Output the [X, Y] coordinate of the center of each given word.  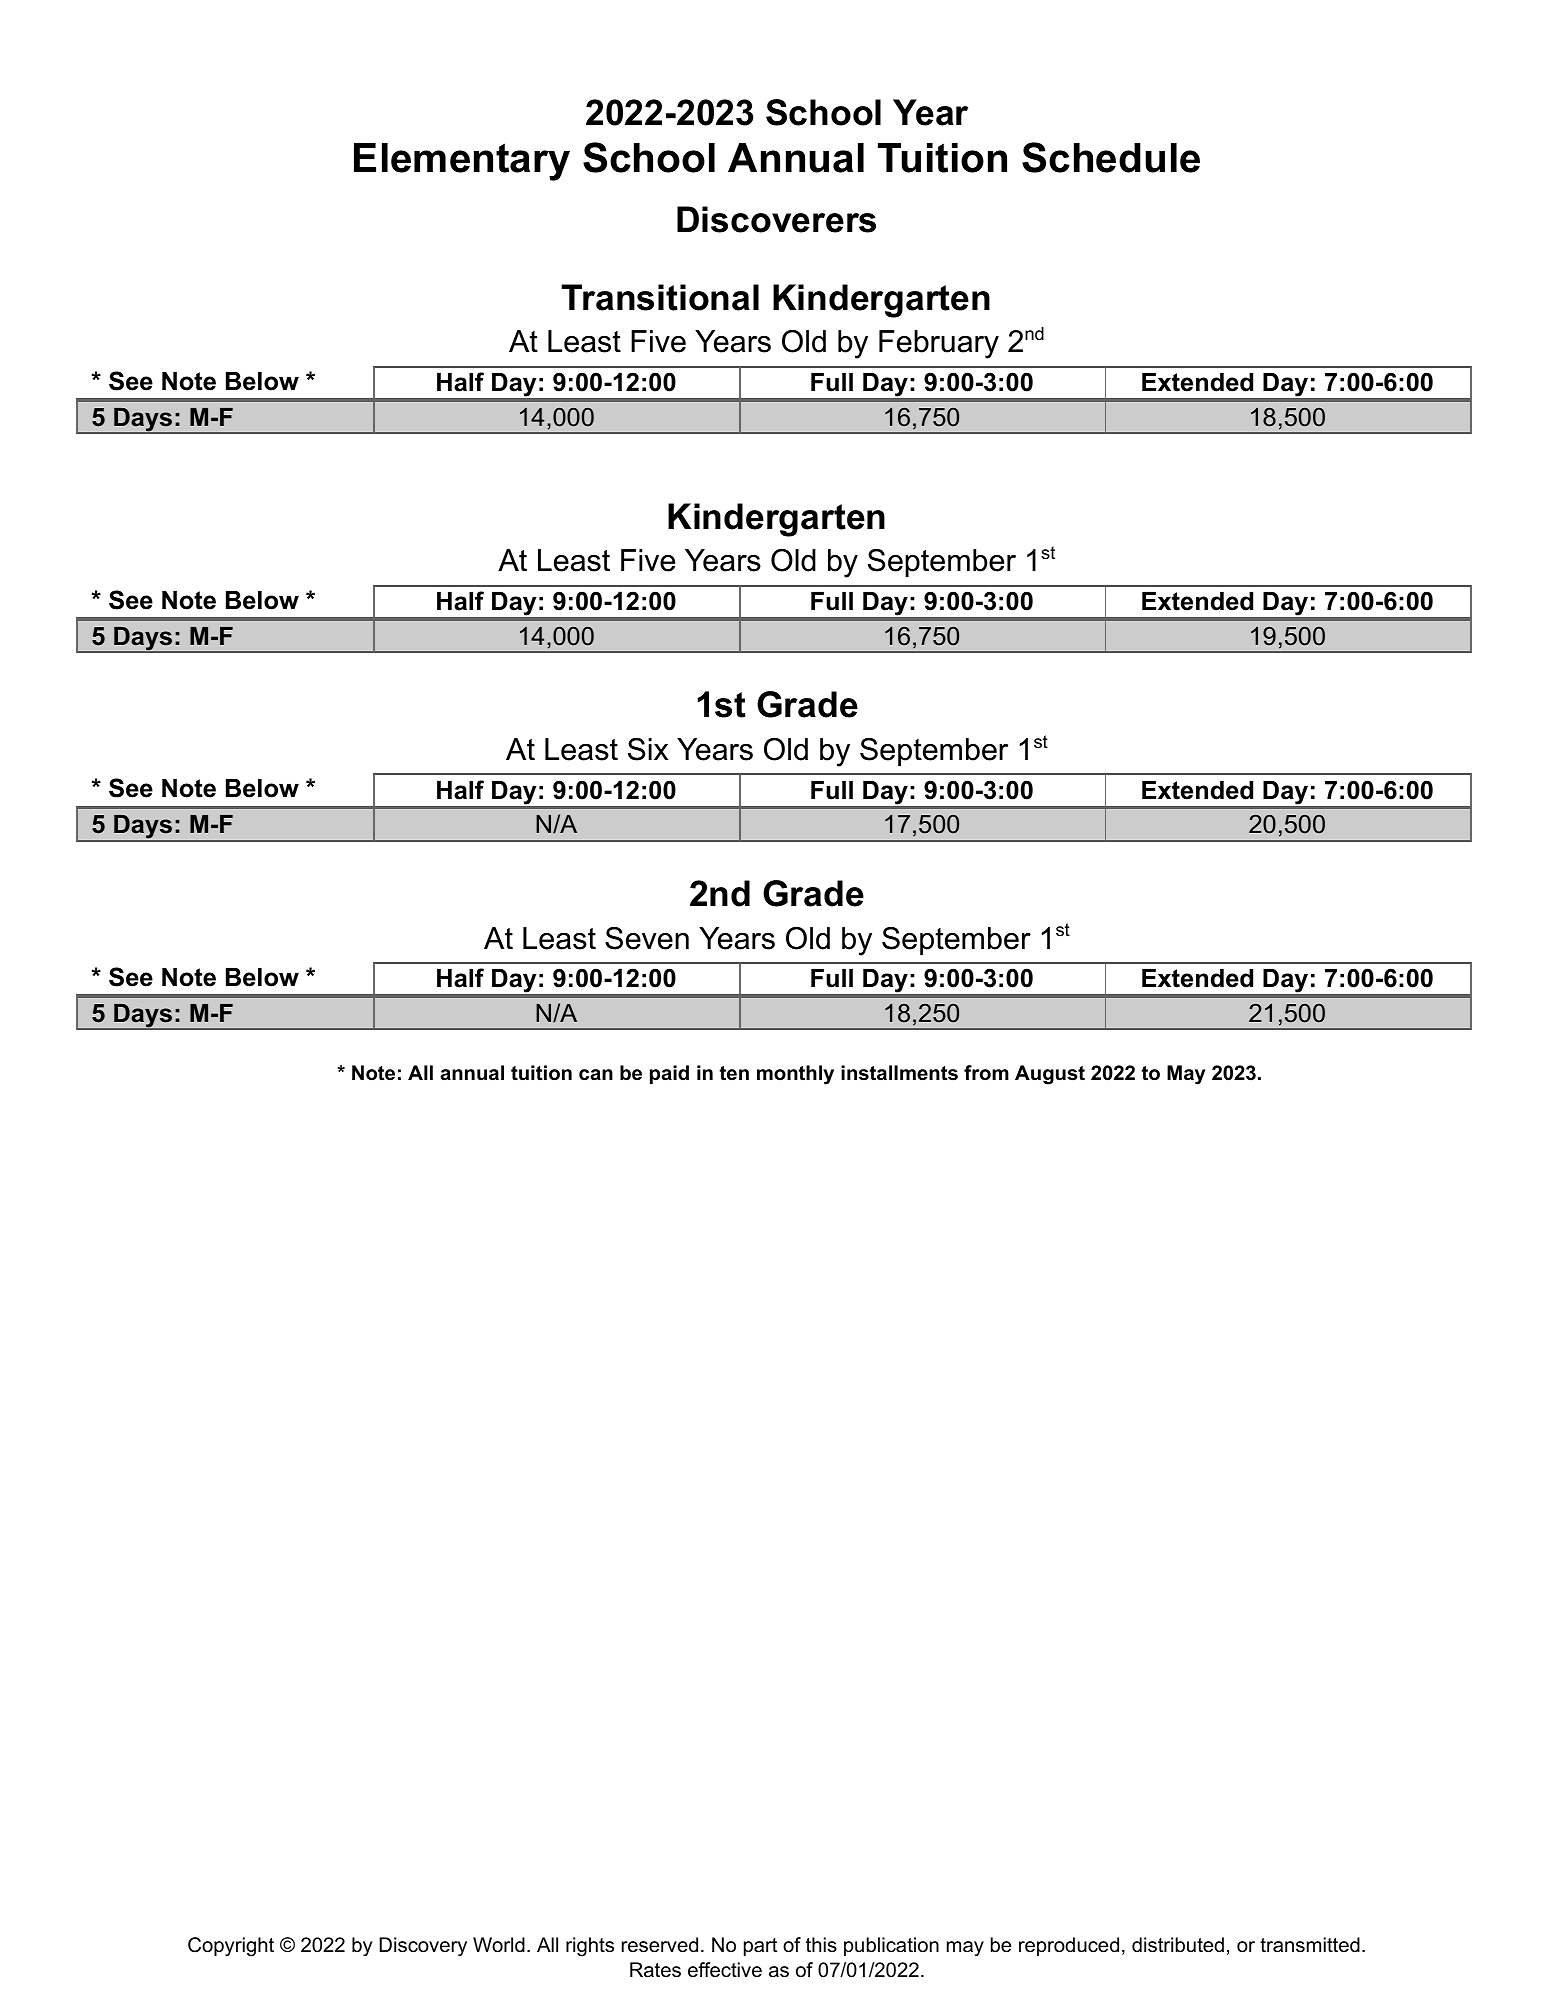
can [596, 1075]
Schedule [1111, 157]
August [1050, 1075]
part [760, 1947]
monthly [795, 1075]
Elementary [462, 162]
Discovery [423, 1947]
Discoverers [776, 219]
